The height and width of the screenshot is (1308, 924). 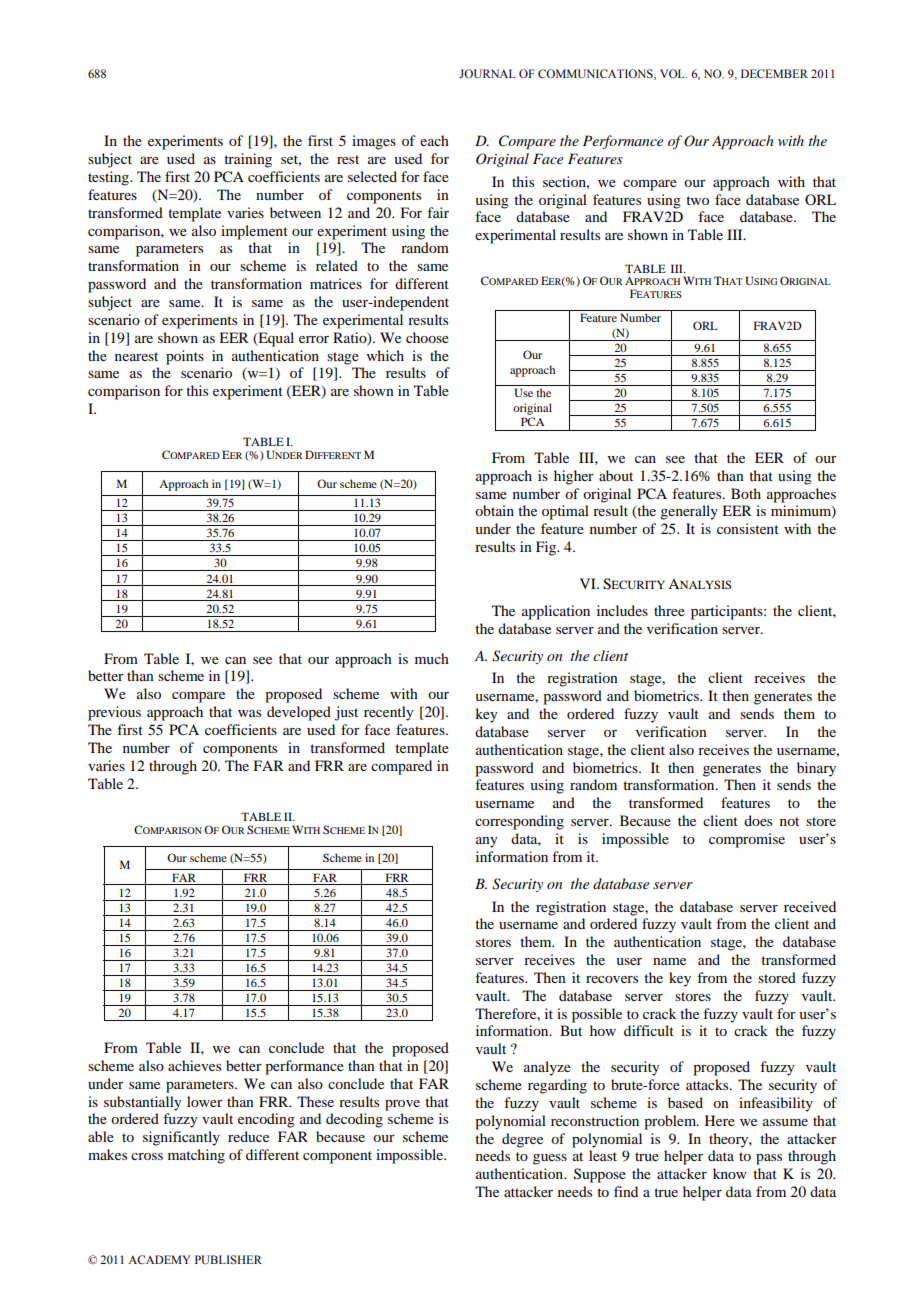 I want to click on know, so click(x=730, y=1173).
